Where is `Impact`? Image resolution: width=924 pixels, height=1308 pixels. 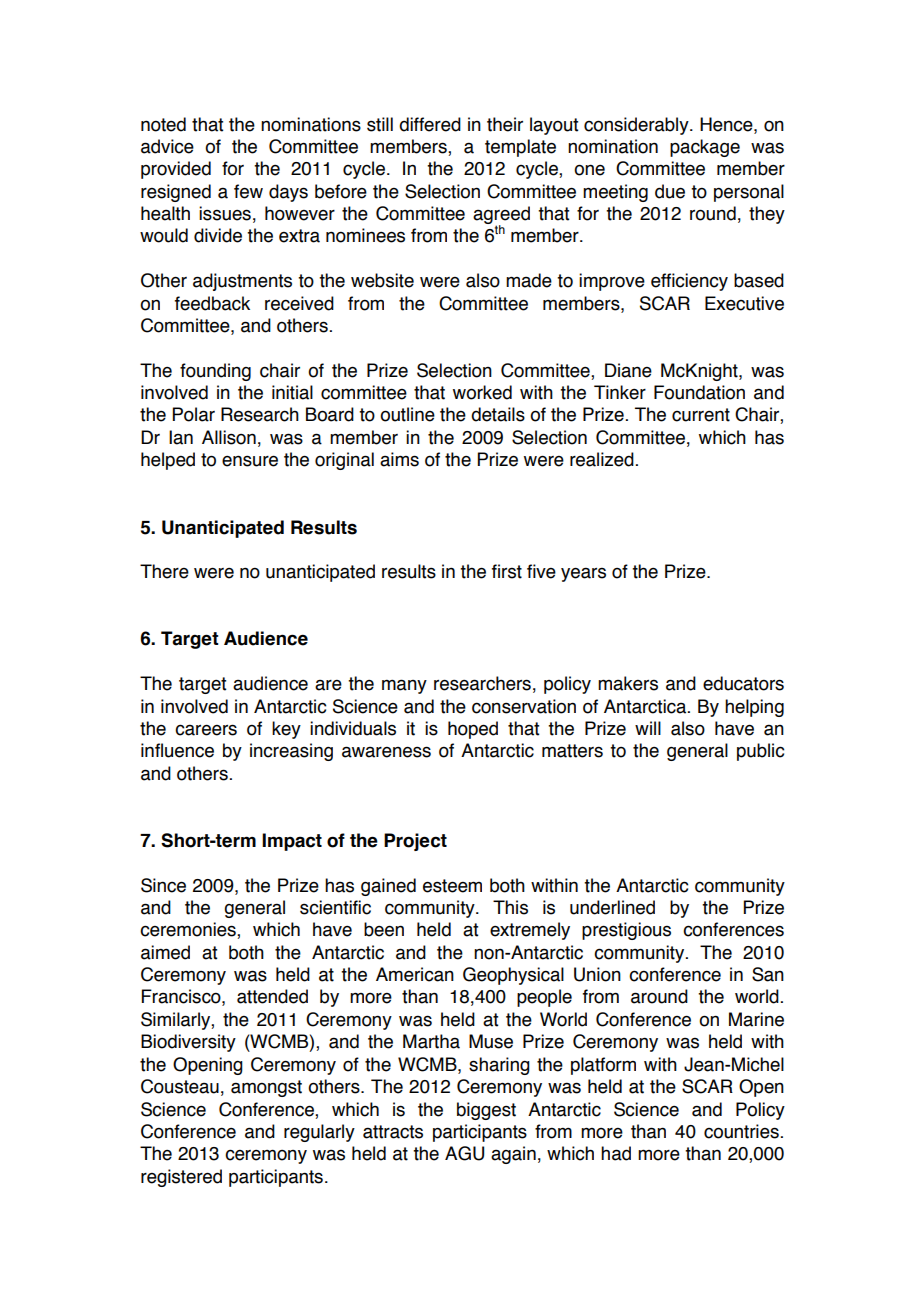
Impact is located at coordinates (292, 842).
